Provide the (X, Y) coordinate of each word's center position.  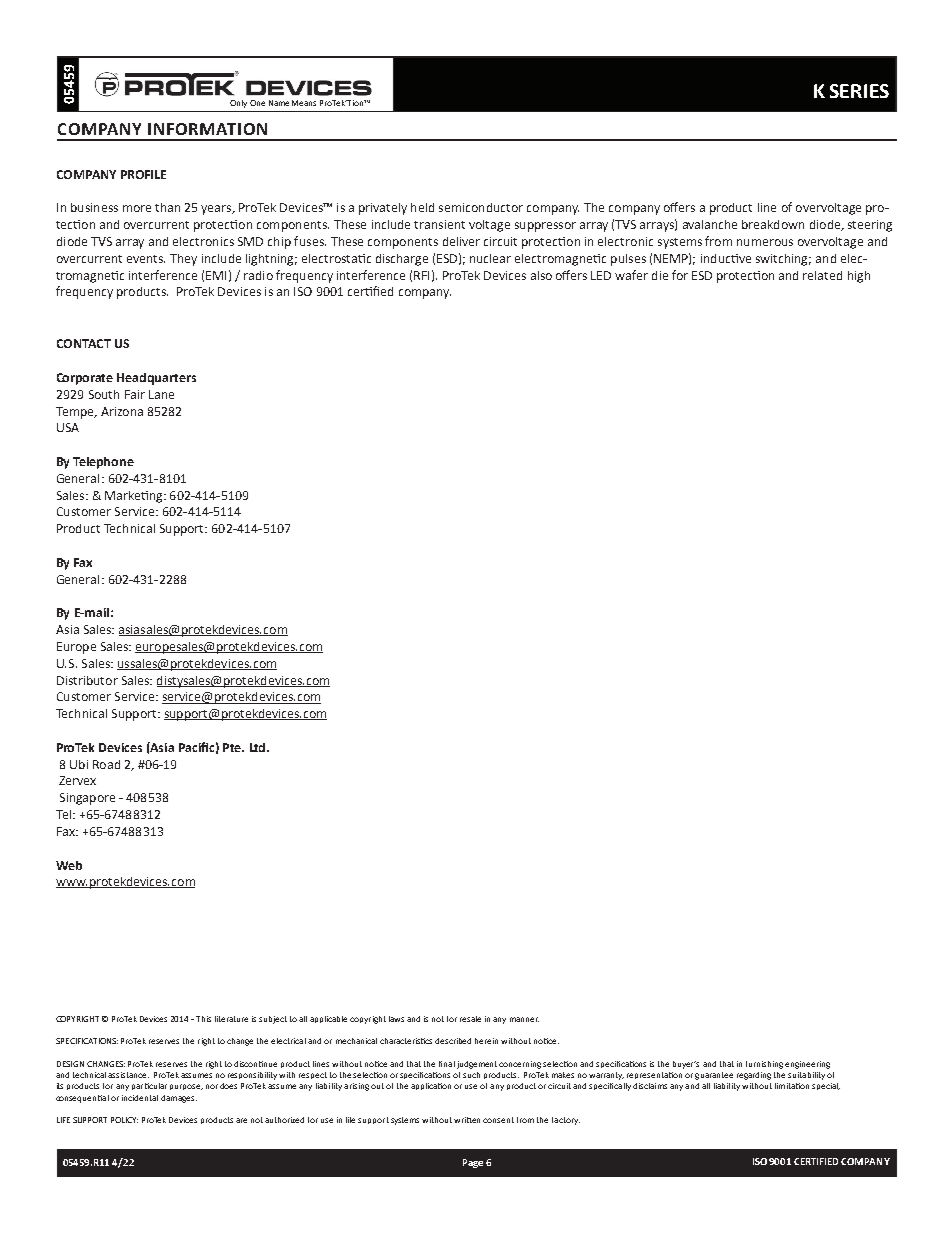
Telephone (103, 463)
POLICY (124, 1120)
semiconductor (481, 207)
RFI (421, 275)
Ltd (259, 747)
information (207, 129)
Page (473, 1163)
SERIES (859, 91)
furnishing (764, 1065)
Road (106, 764)
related (822, 275)
